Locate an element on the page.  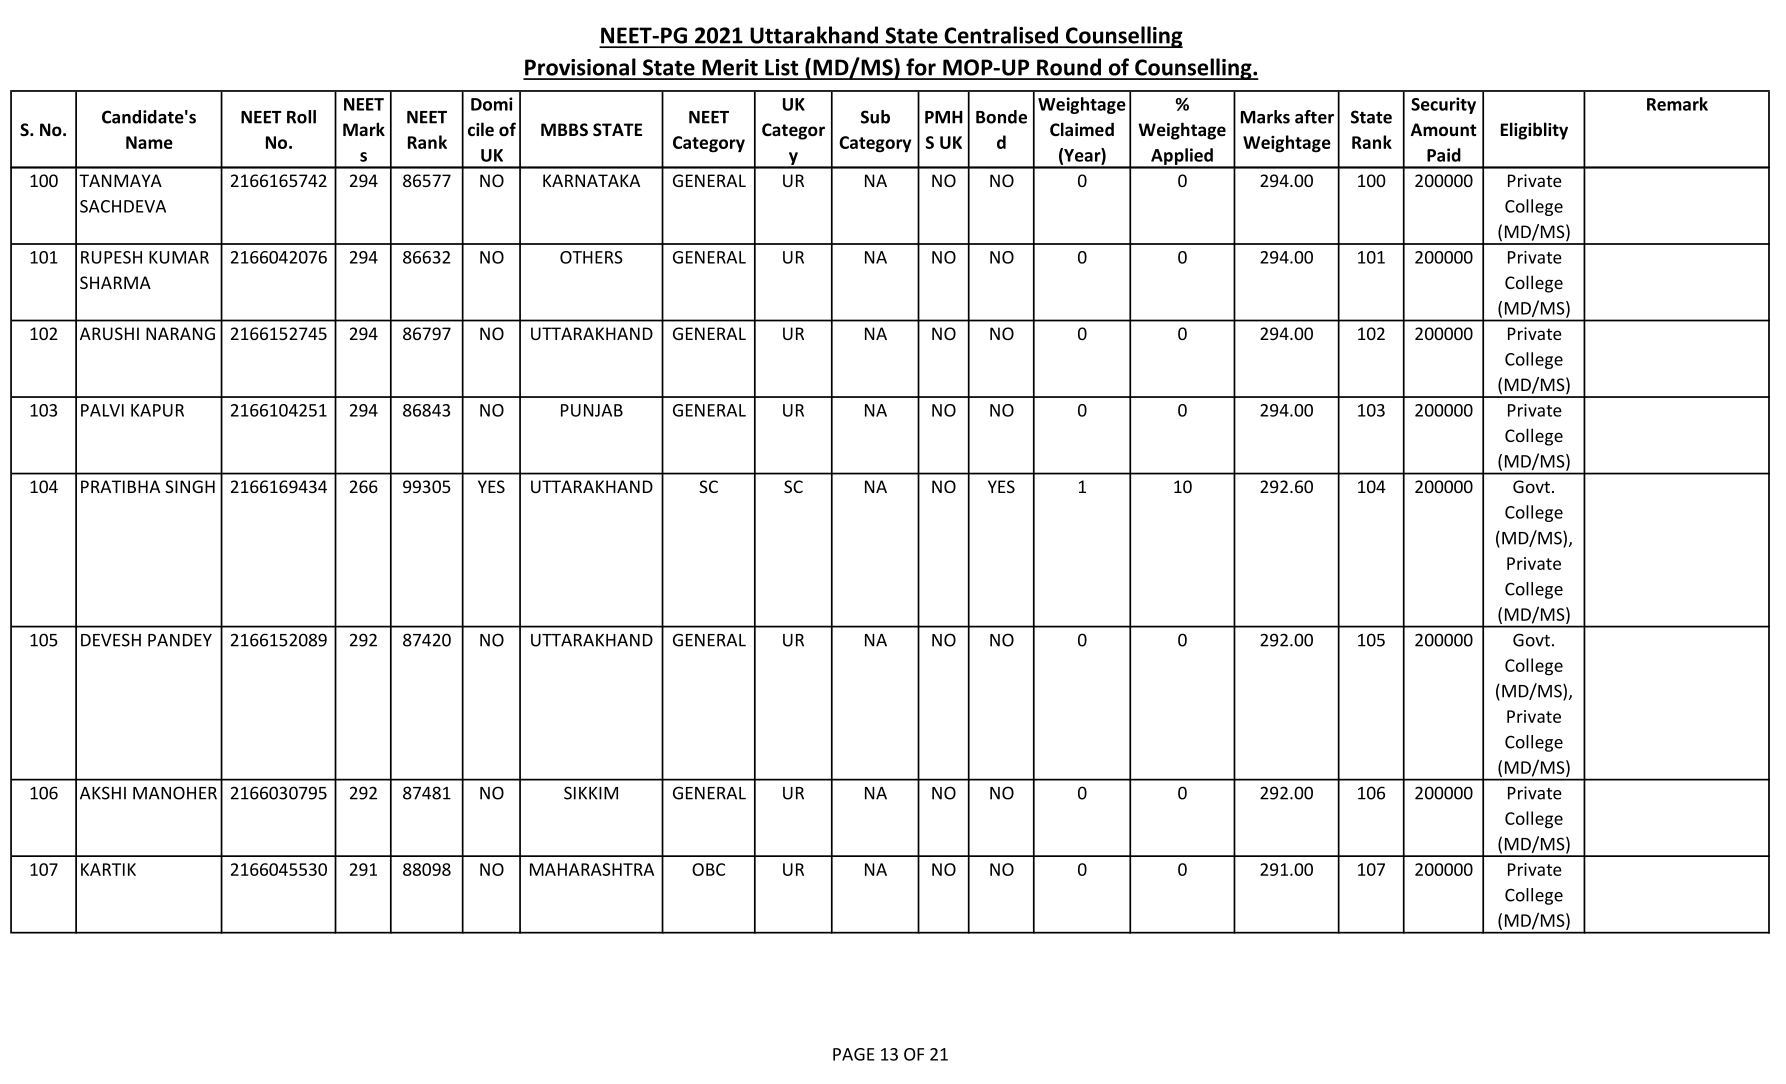
PUNJAB is located at coordinates (592, 410).
